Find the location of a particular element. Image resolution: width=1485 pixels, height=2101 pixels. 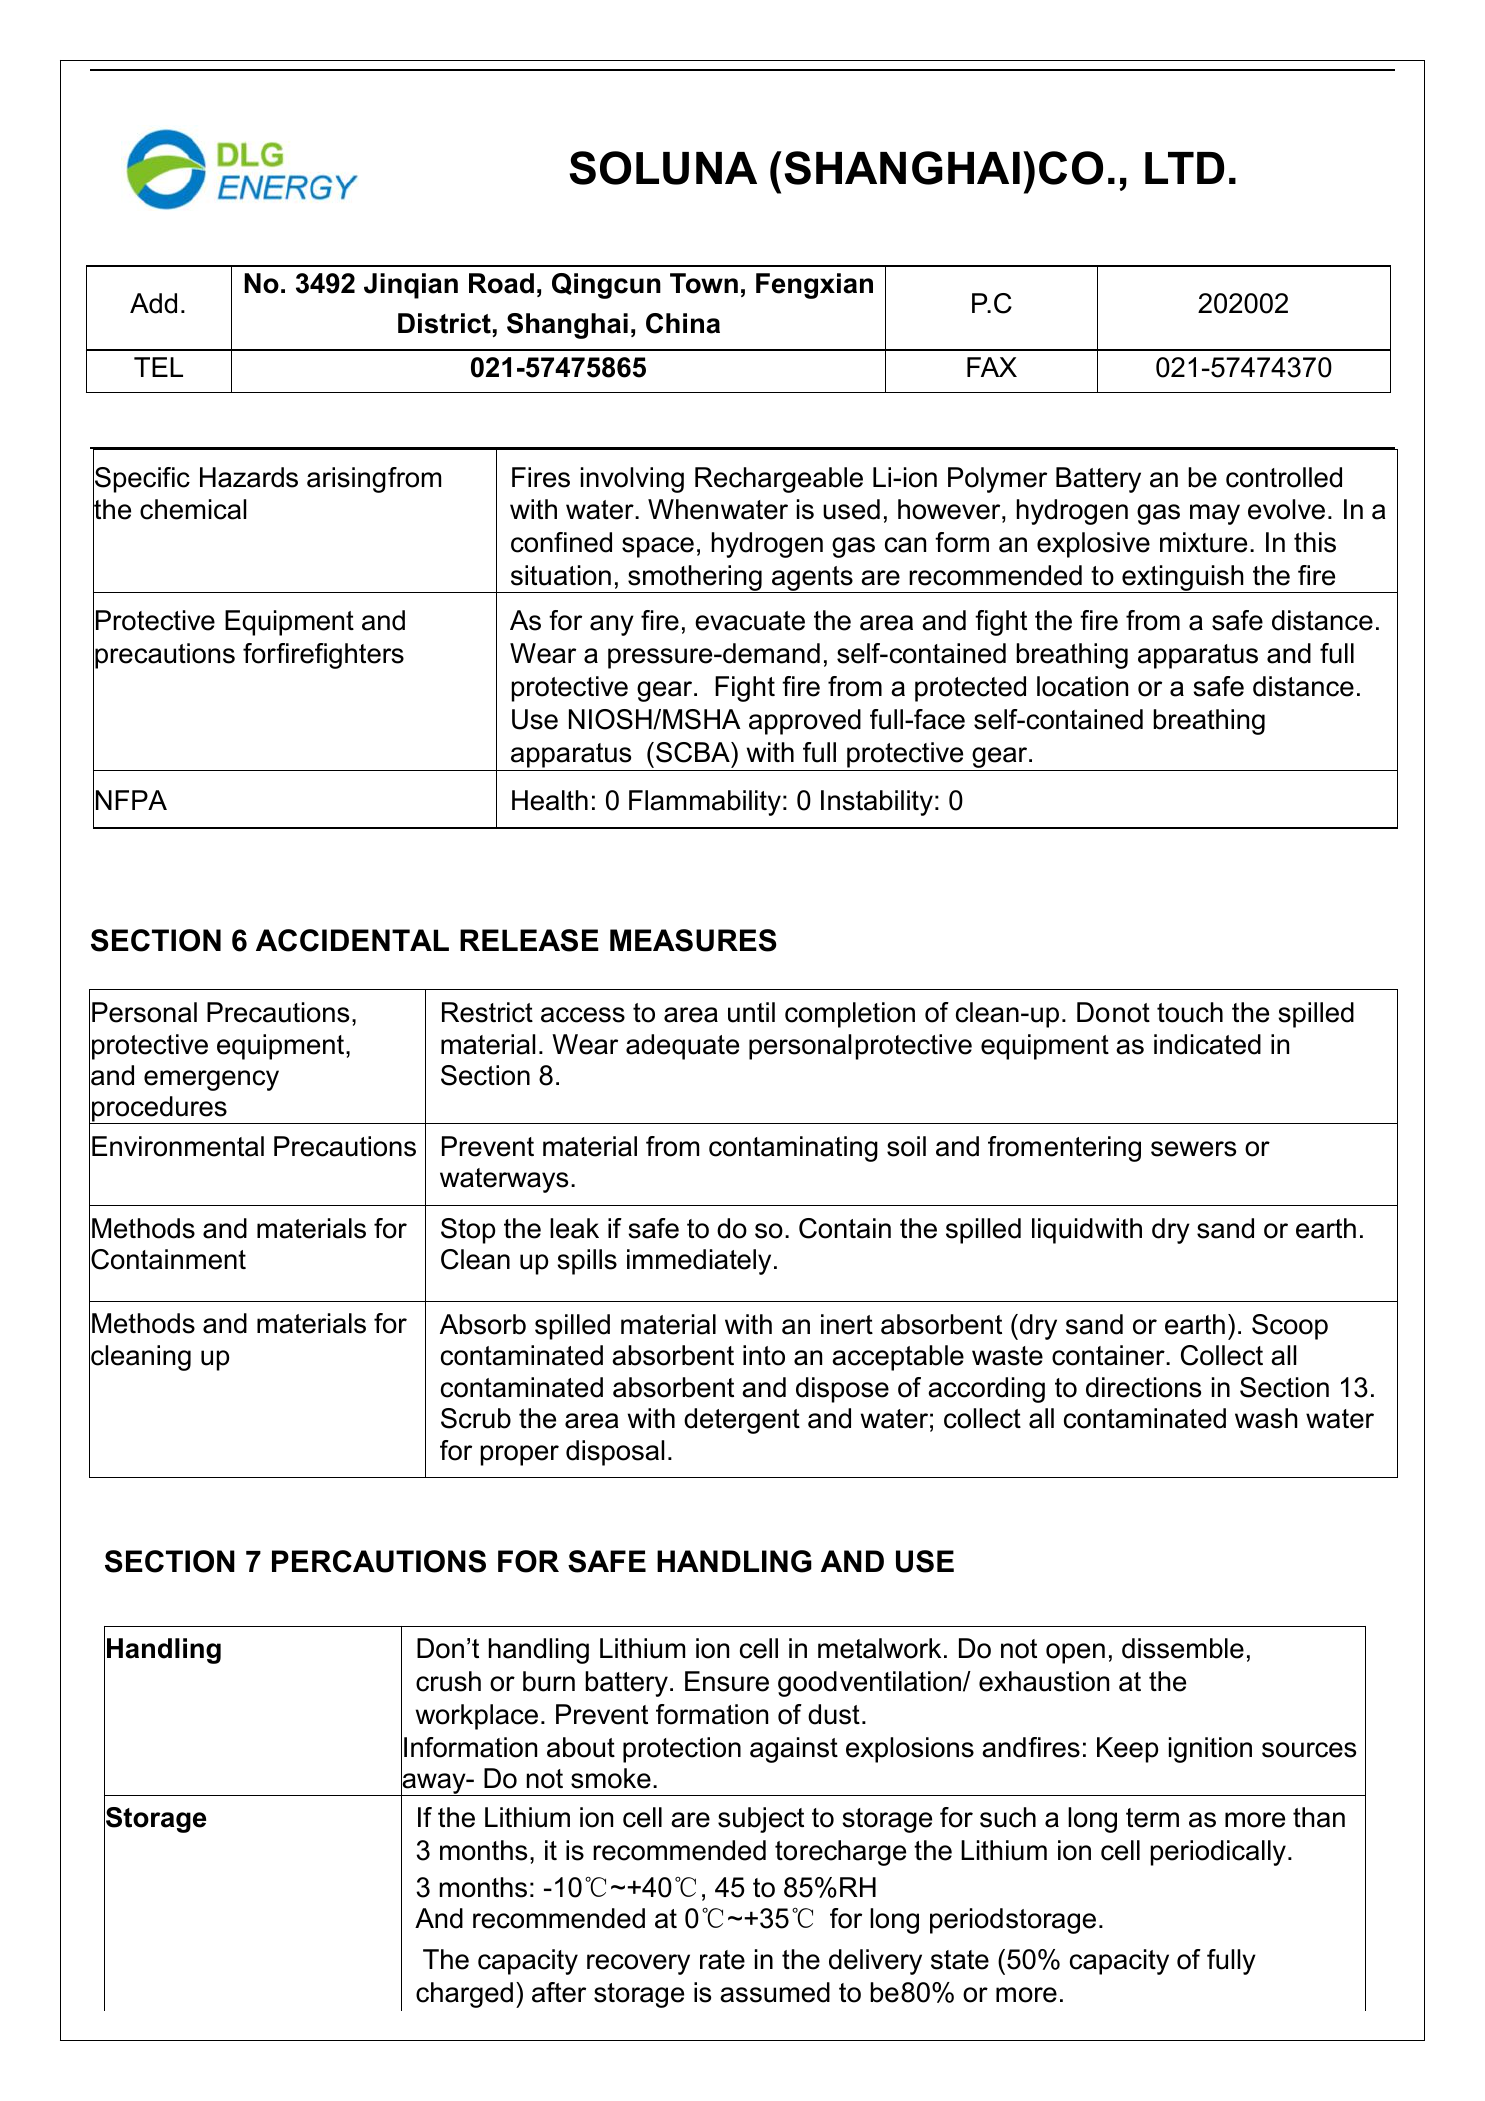

LTD is located at coordinates (1184, 168).
